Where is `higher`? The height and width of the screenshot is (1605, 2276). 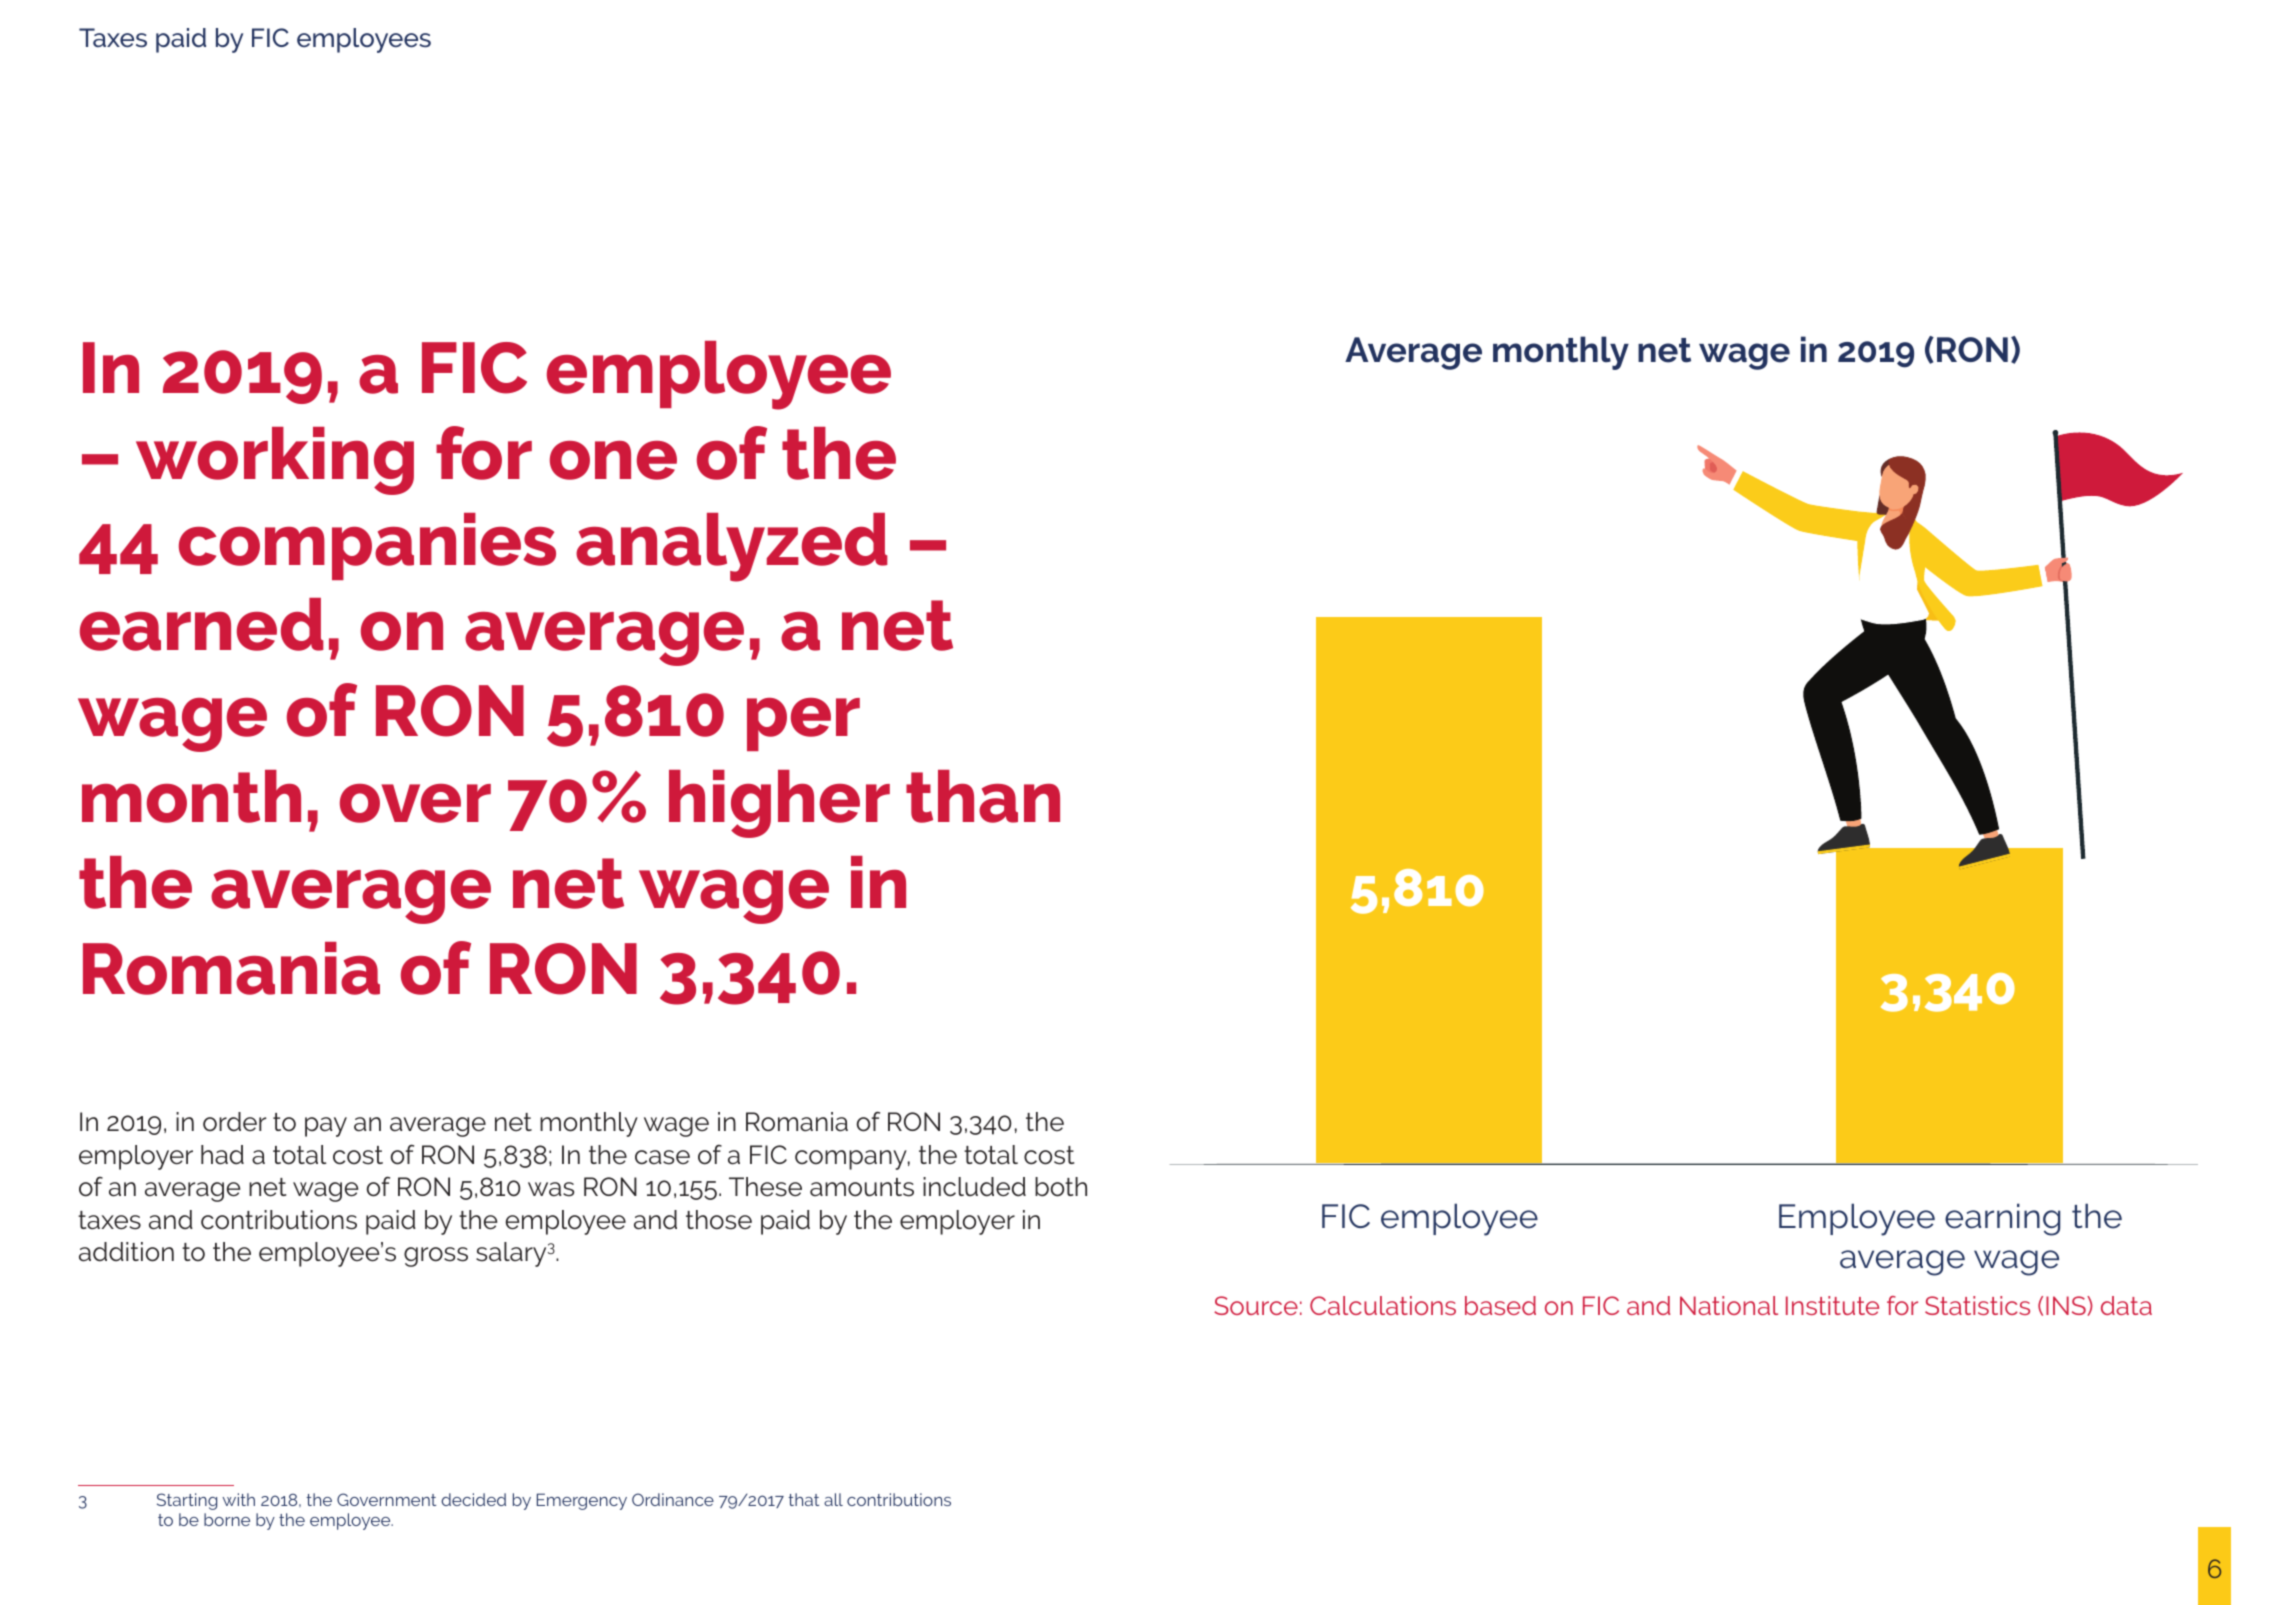
higher is located at coordinates (779, 804).
